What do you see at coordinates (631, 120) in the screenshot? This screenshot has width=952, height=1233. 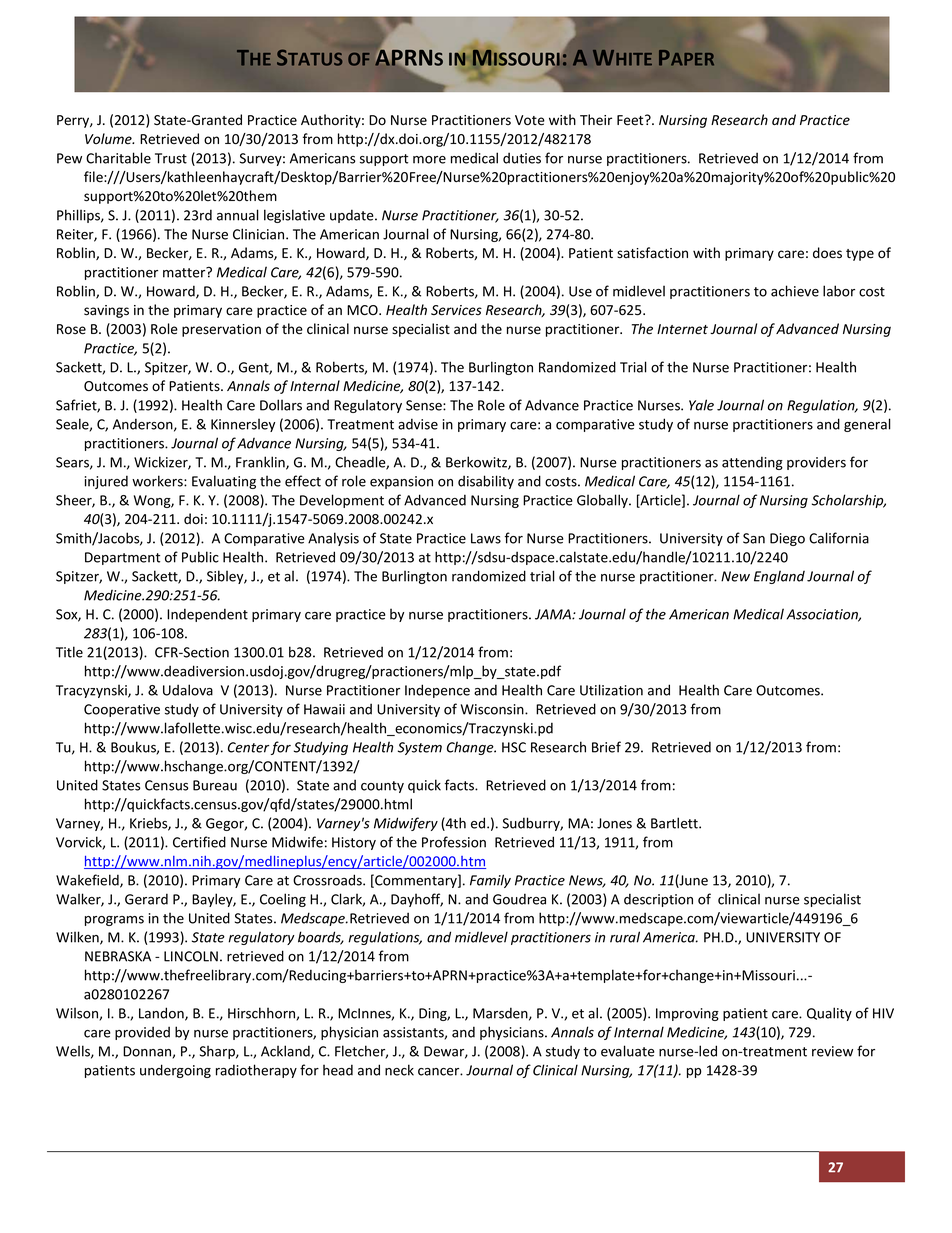 I see `Feet` at bounding box center [631, 120].
